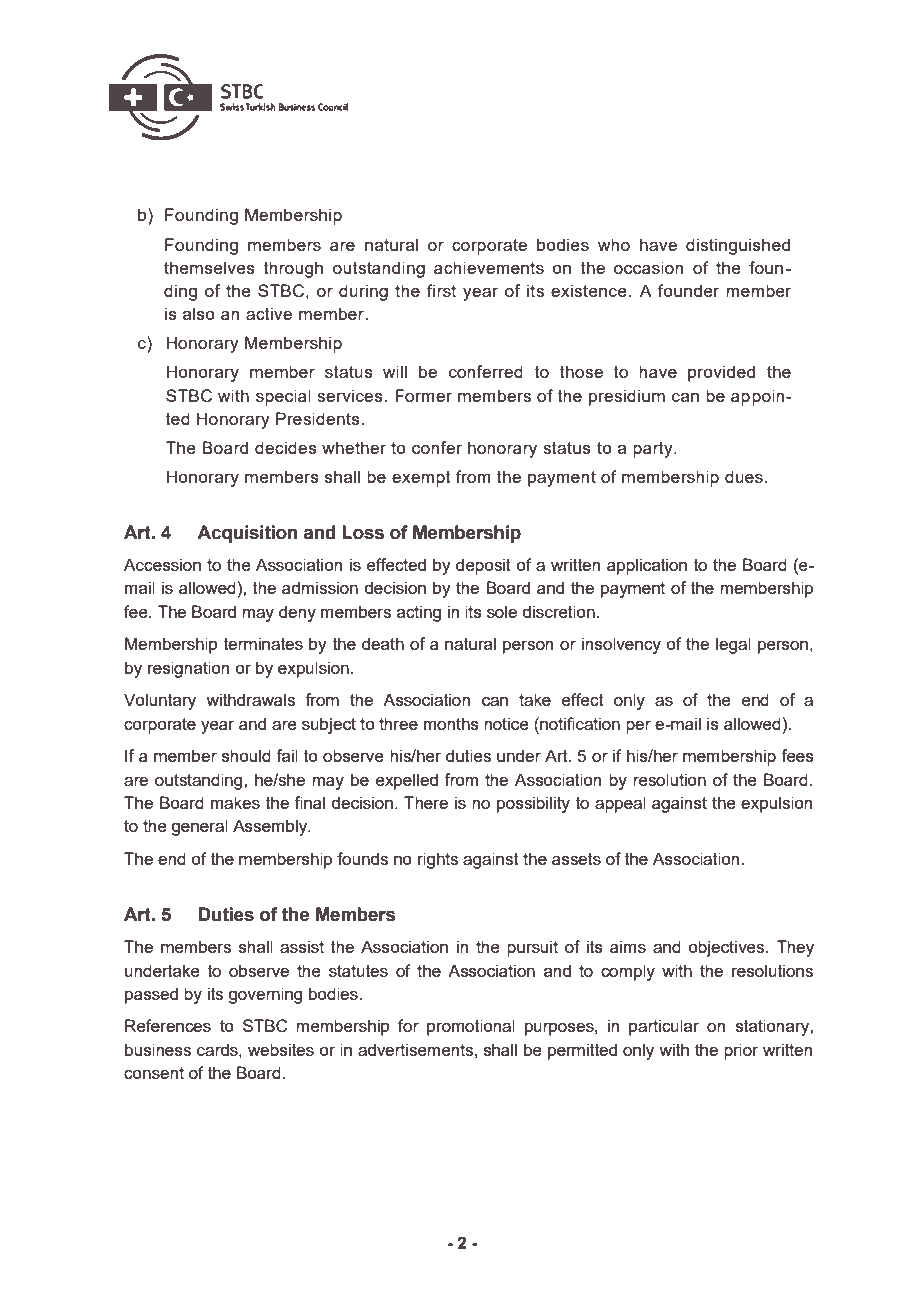 The image size is (924, 1308). I want to click on exempt, so click(421, 479).
